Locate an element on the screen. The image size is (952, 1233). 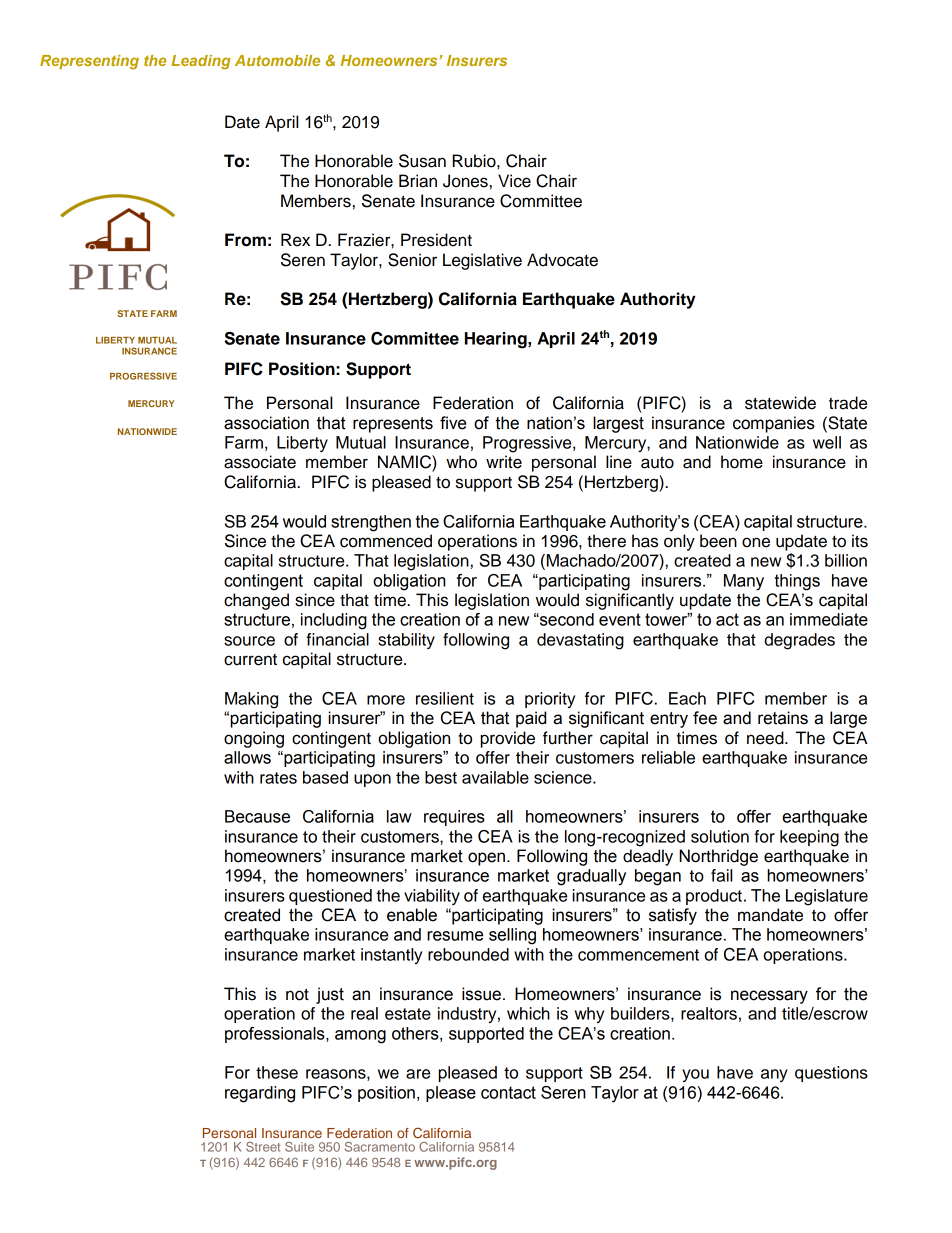
questions is located at coordinates (831, 1074).
